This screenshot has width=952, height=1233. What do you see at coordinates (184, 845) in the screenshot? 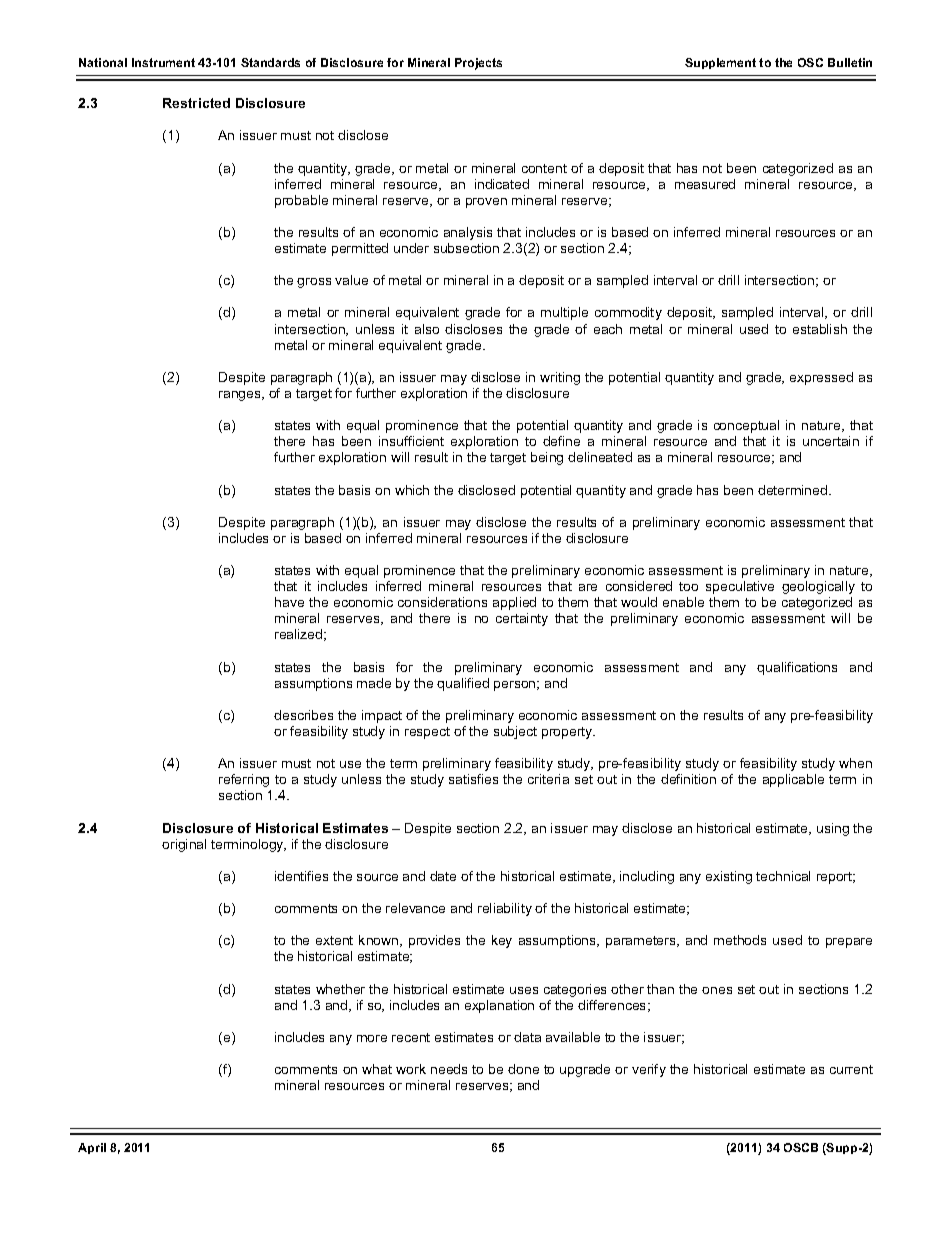
I see `original` at bounding box center [184, 845].
